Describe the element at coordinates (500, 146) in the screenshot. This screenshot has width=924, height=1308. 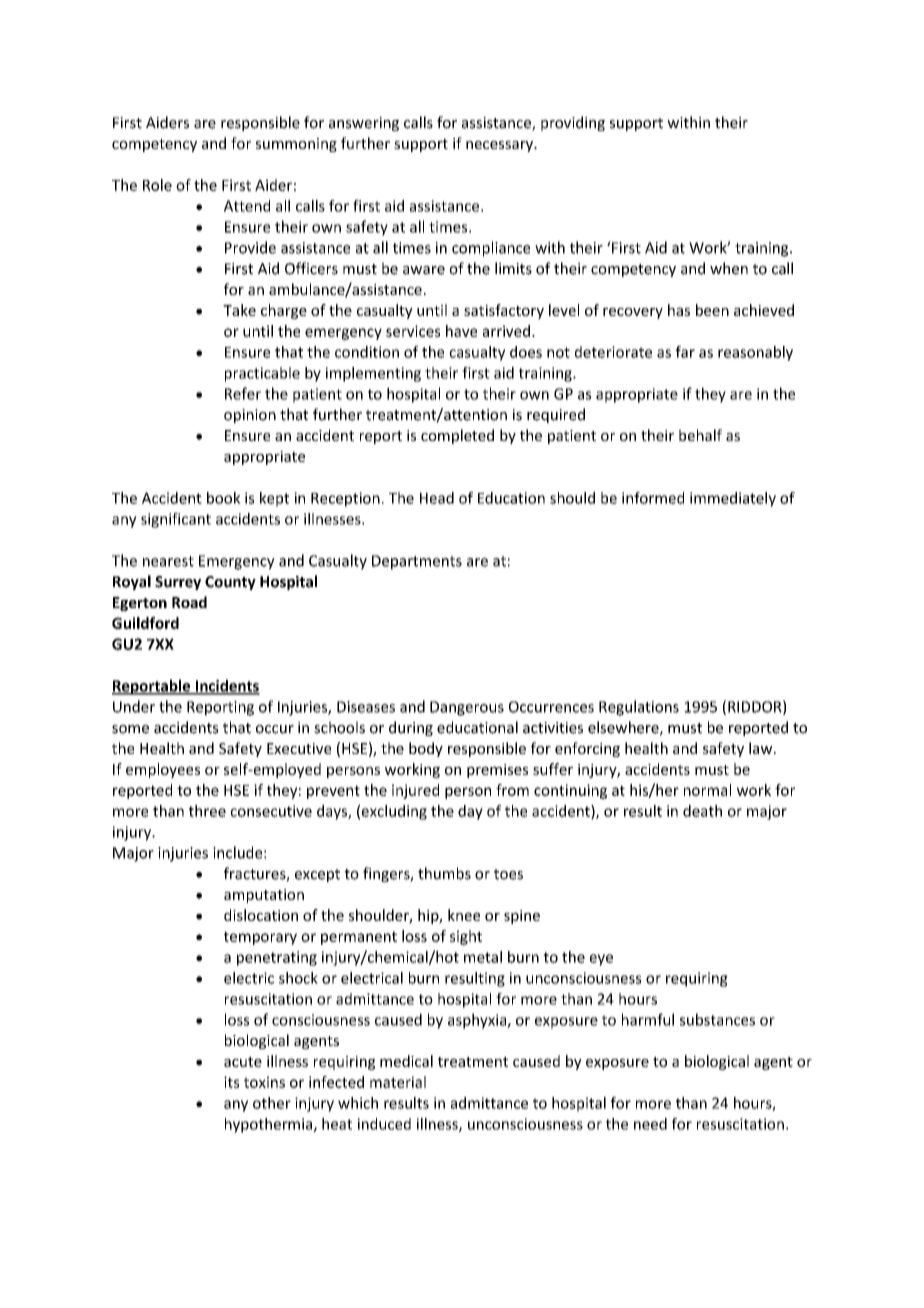
I see `necessary` at that location.
